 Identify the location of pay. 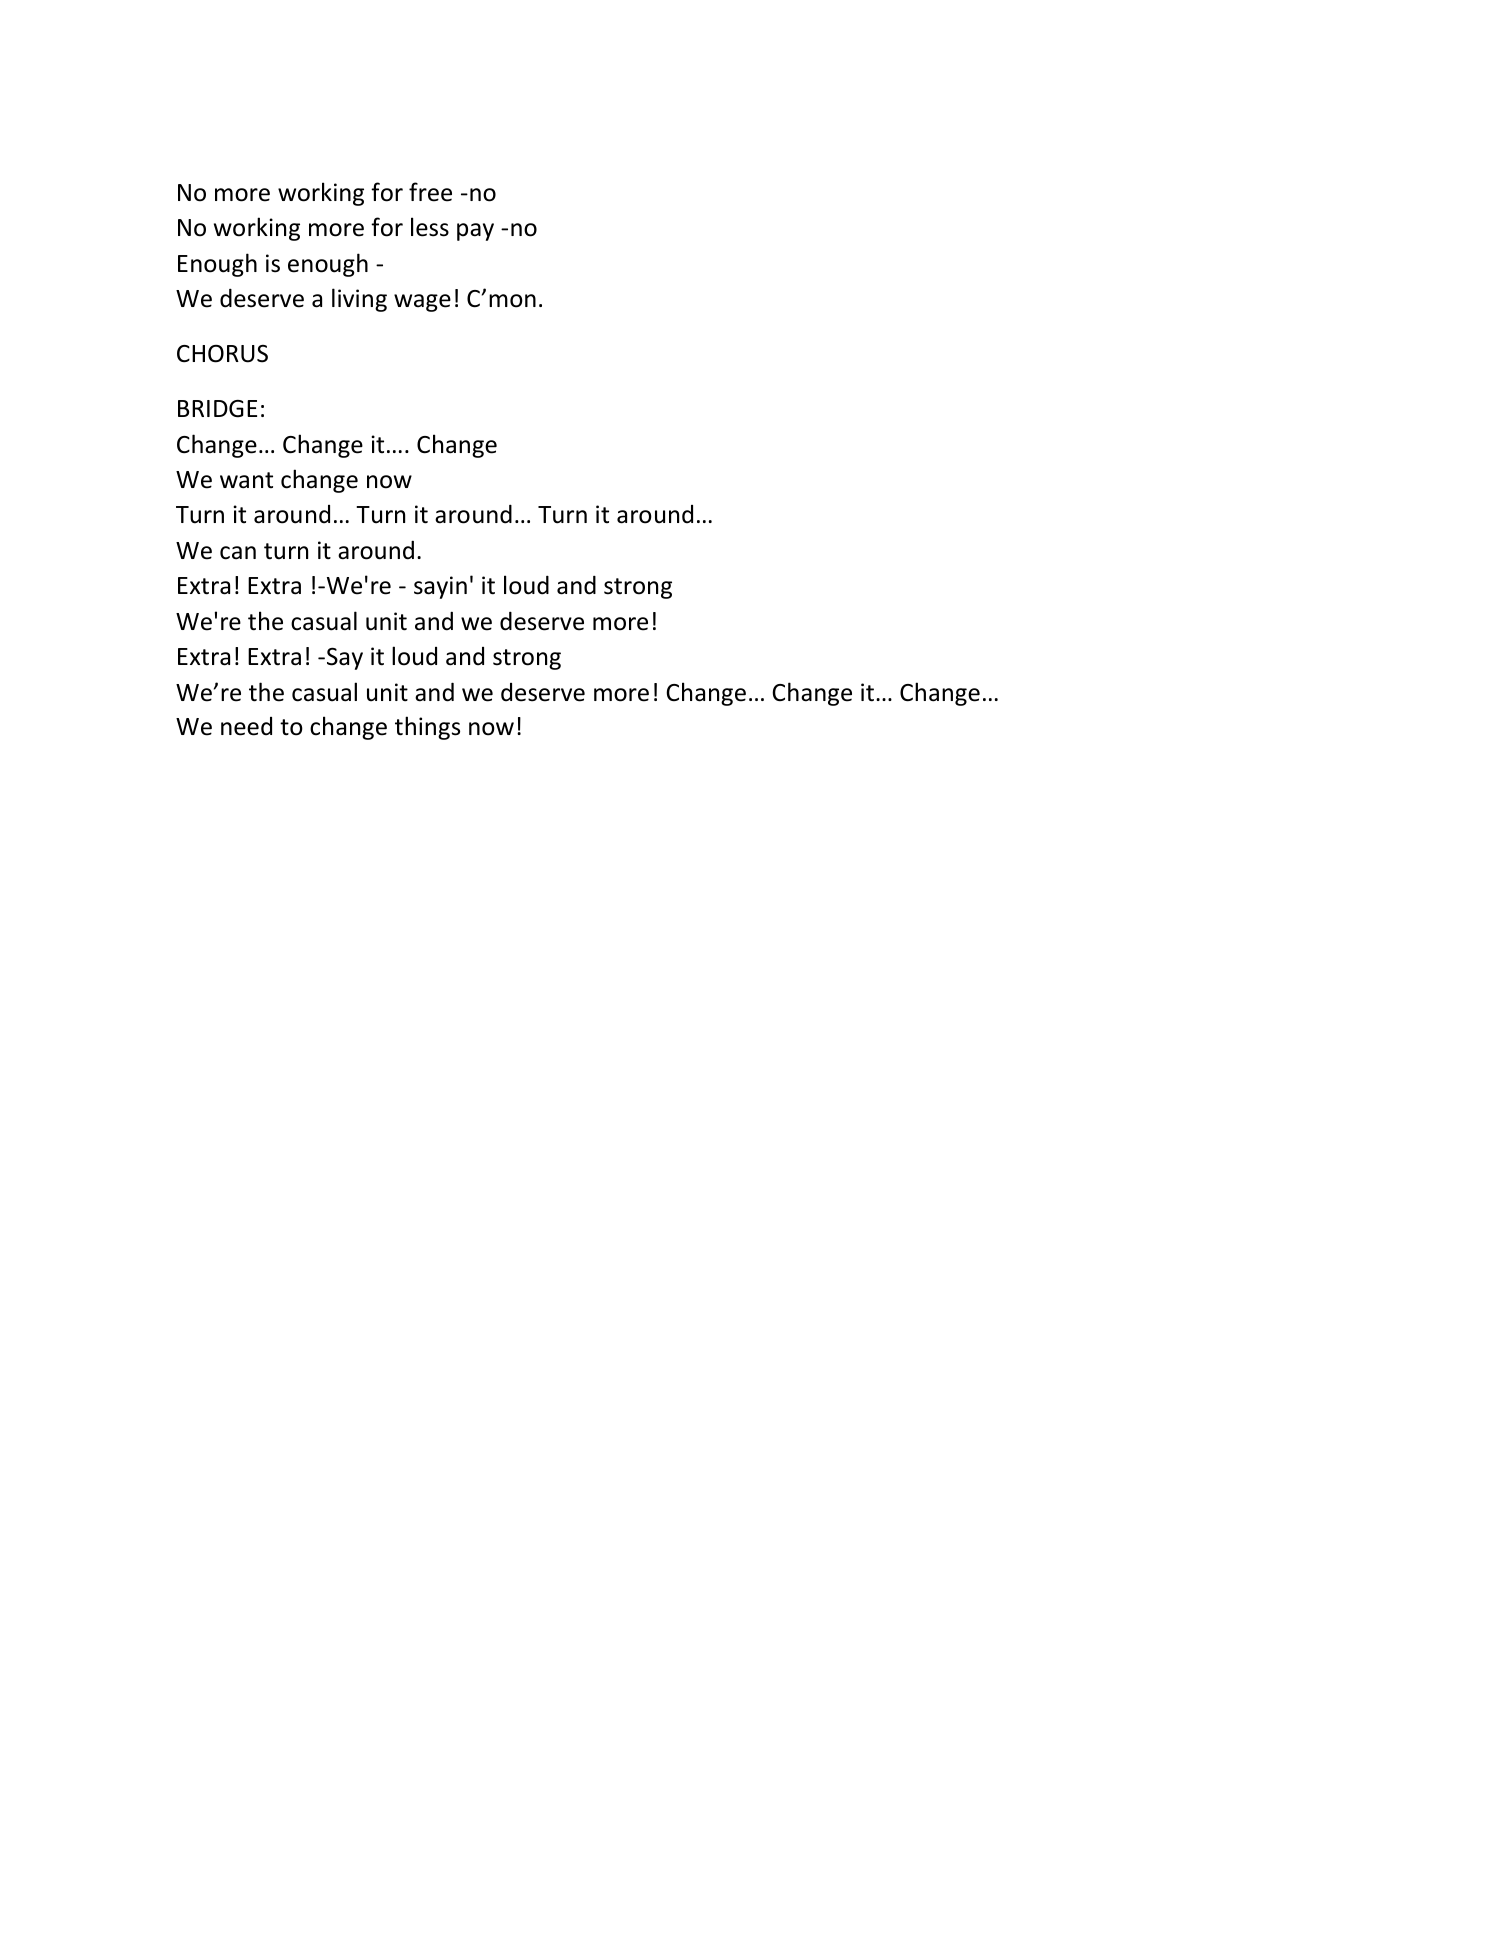
(475, 232).
